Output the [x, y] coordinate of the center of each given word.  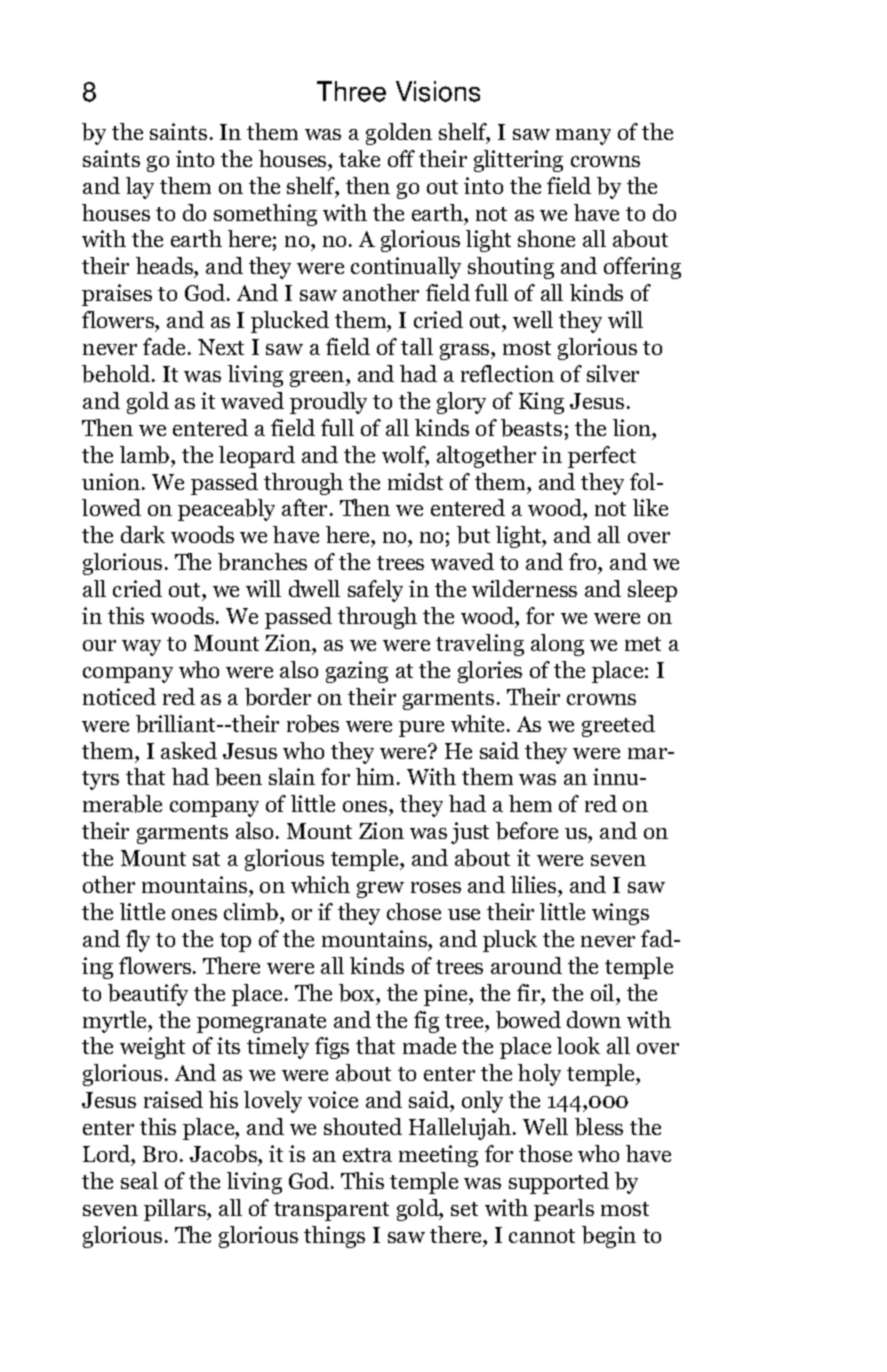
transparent [331, 1211]
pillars [176, 1210]
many [583, 137]
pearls [564, 1210]
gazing [357, 672]
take [359, 158]
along [557, 645]
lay [140, 188]
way [141, 648]
